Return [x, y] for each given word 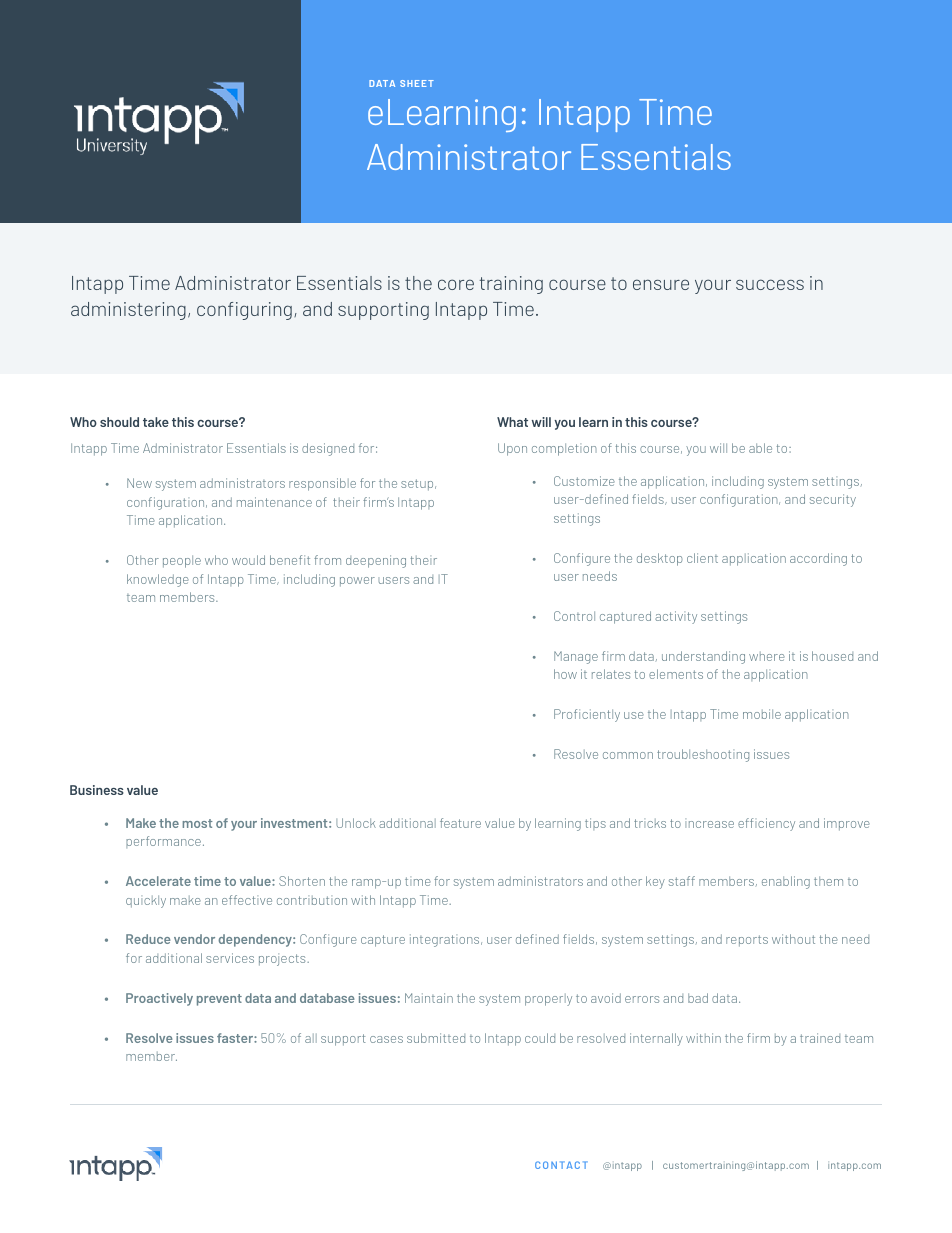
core [456, 284]
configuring [244, 311]
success [770, 284]
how [565, 674]
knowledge [158, 580]
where [767, 656]
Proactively [159, 999]
